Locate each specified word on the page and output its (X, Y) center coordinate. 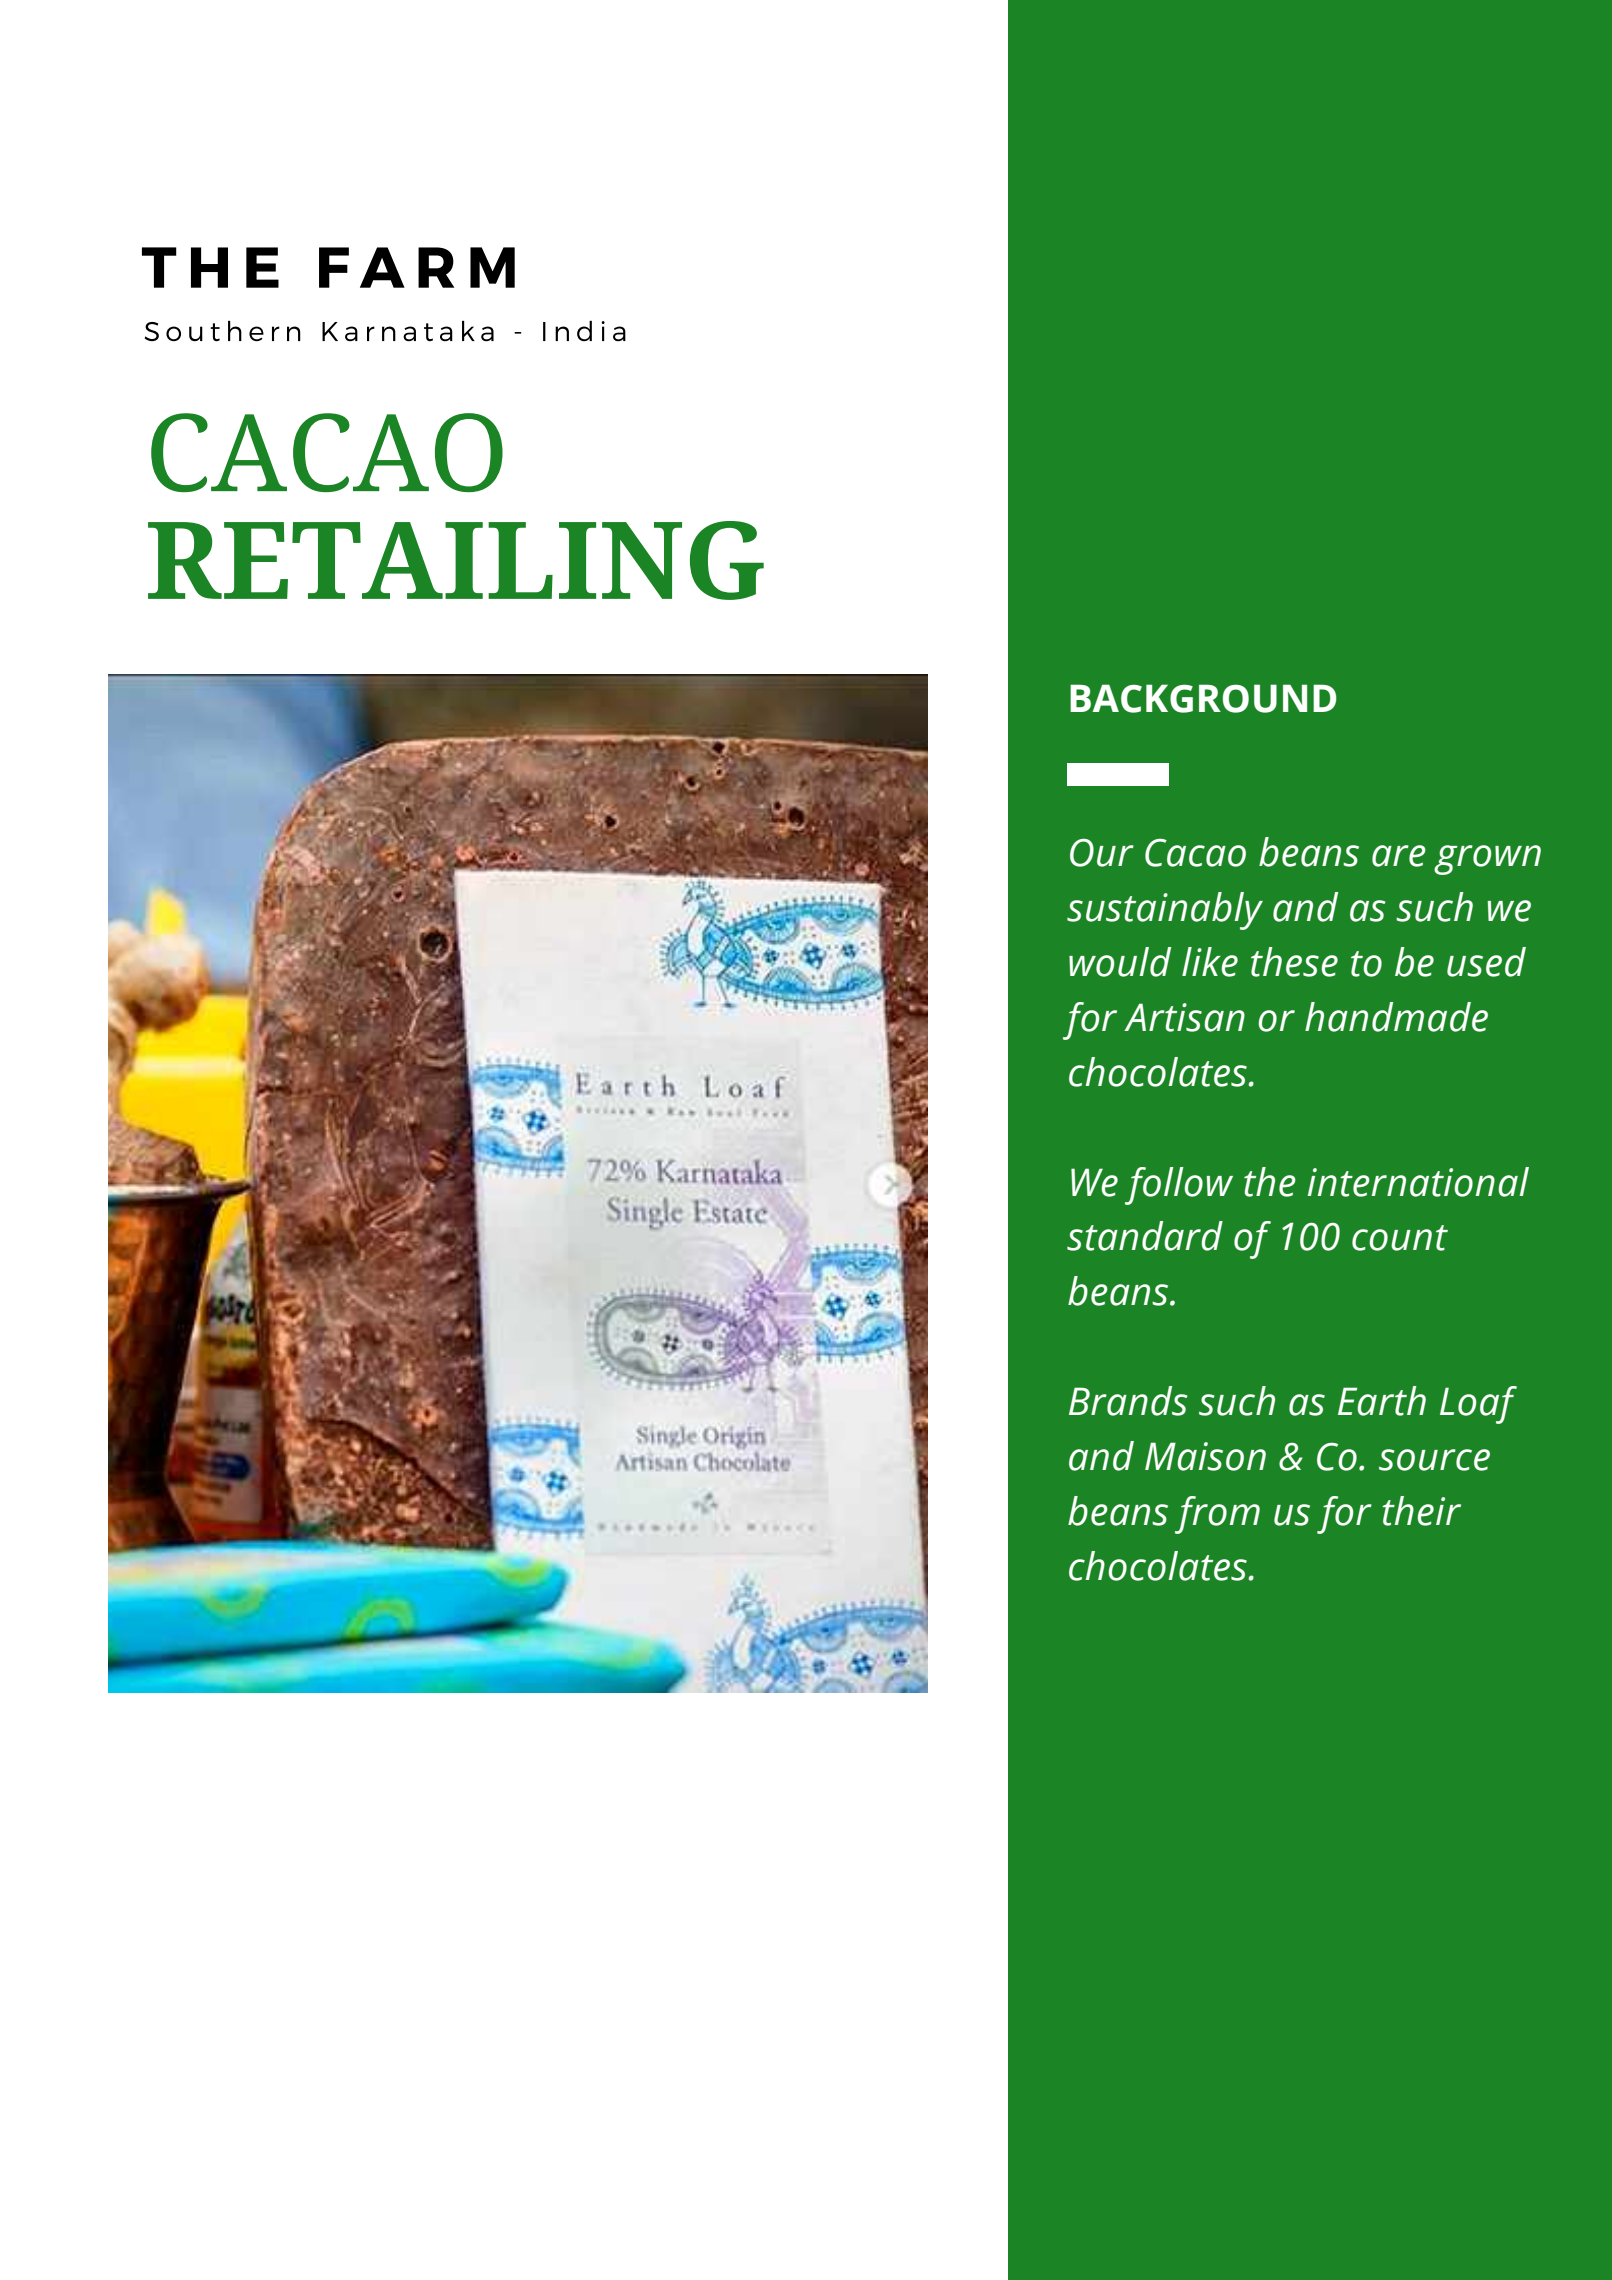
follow (1179, 1186)
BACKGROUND (1203, 698)
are (1399, 856)
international (1418, 1182)
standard (1145, 1236)
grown (1487, 860)
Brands (1128, 1401)
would (1120, 962)
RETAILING (456, 560)
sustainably (1165, 911)
